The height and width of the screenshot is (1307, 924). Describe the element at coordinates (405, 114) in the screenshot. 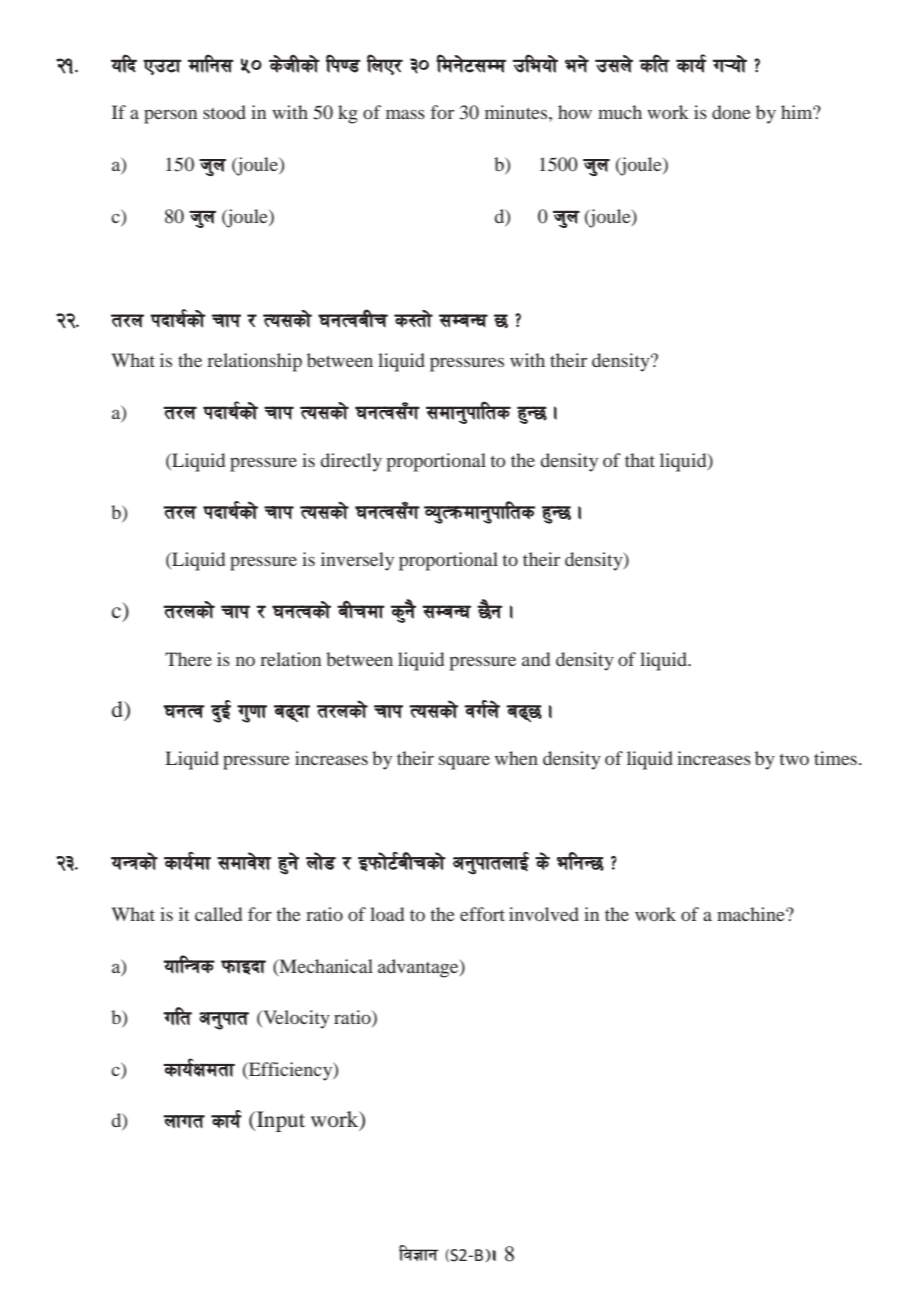

I see `mass` at that location.
